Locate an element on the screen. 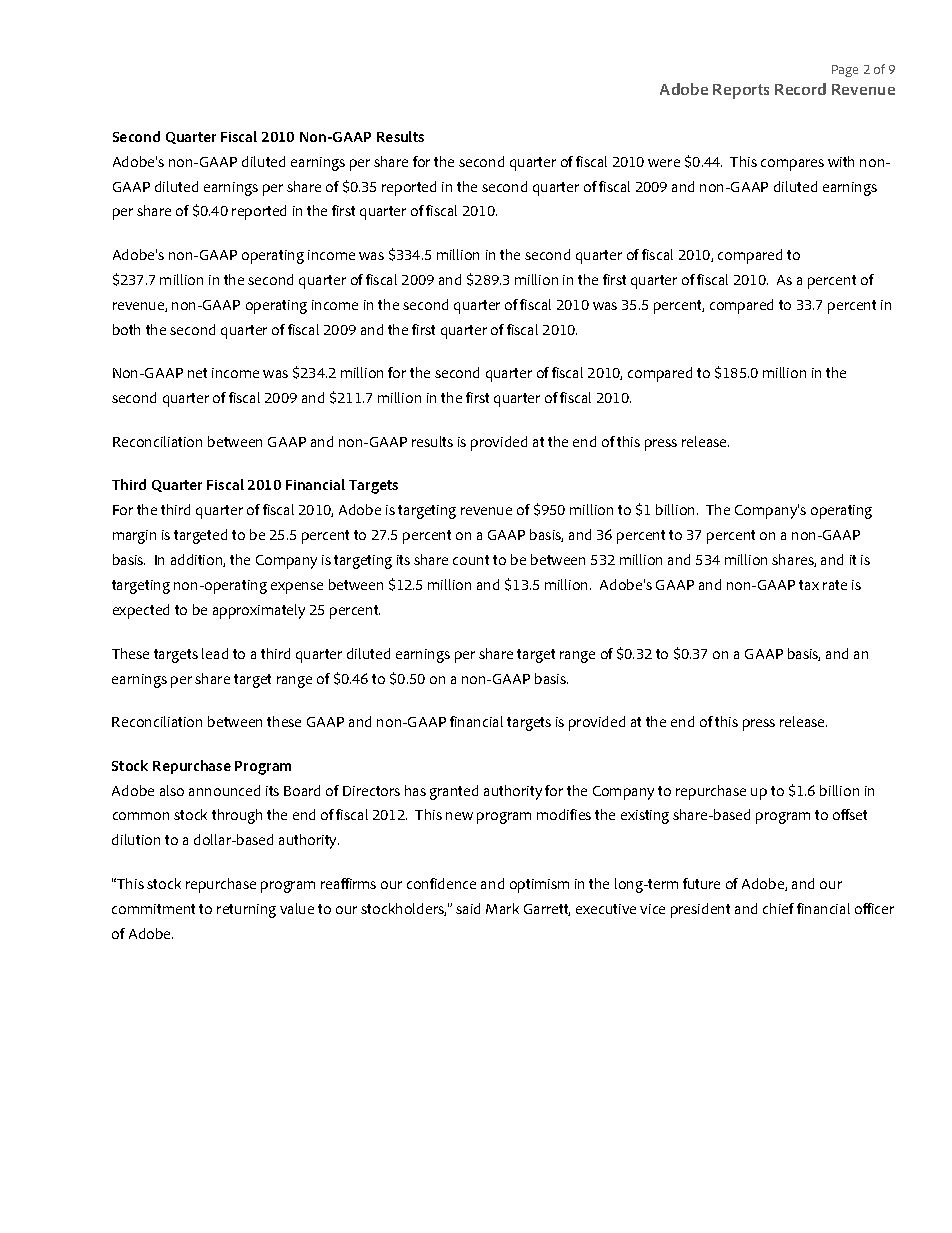 The width and height of the screenshot is (952, 1233). count is located at coordinates (471, 560).
